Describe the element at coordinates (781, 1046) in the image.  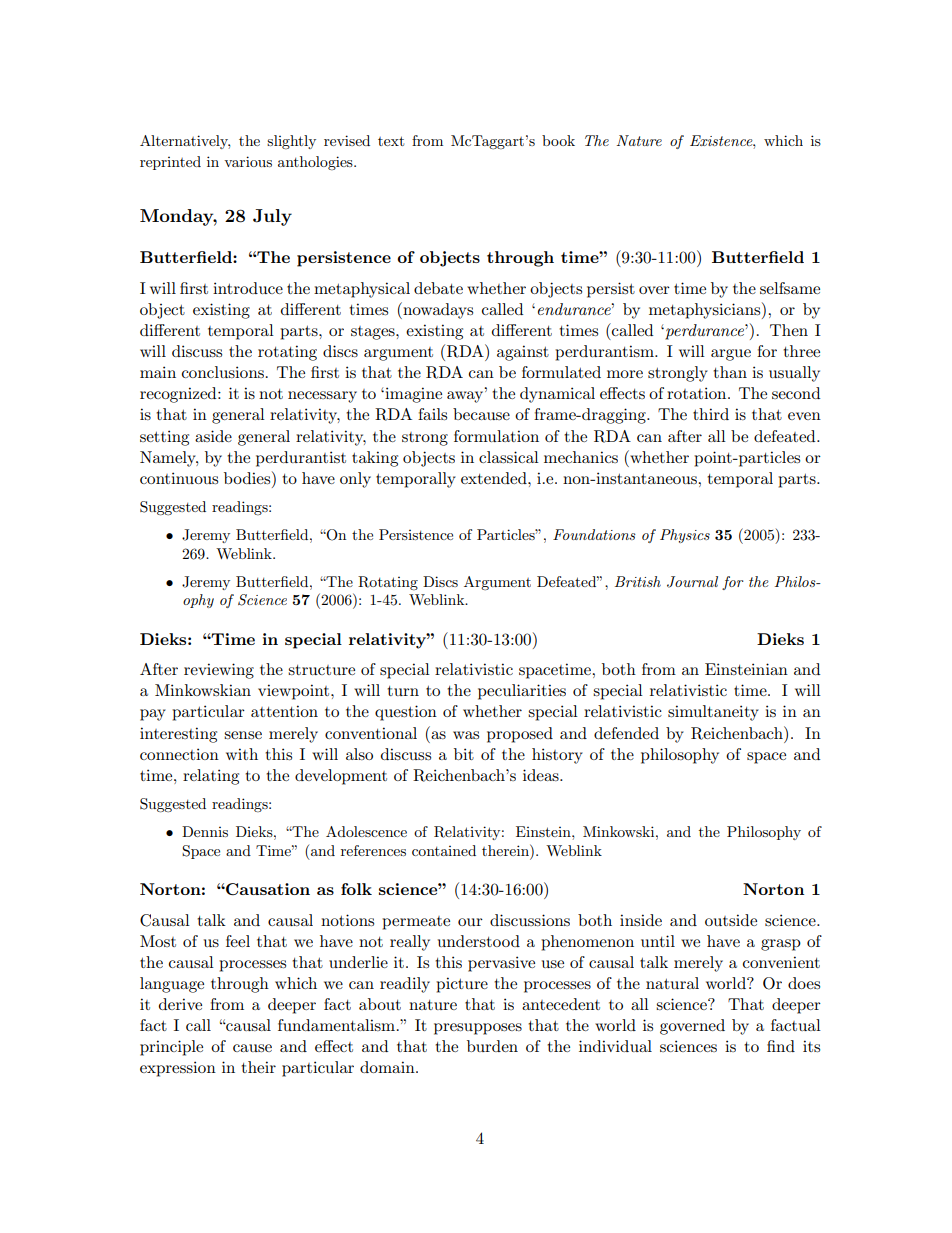
I see `find` at that location.
